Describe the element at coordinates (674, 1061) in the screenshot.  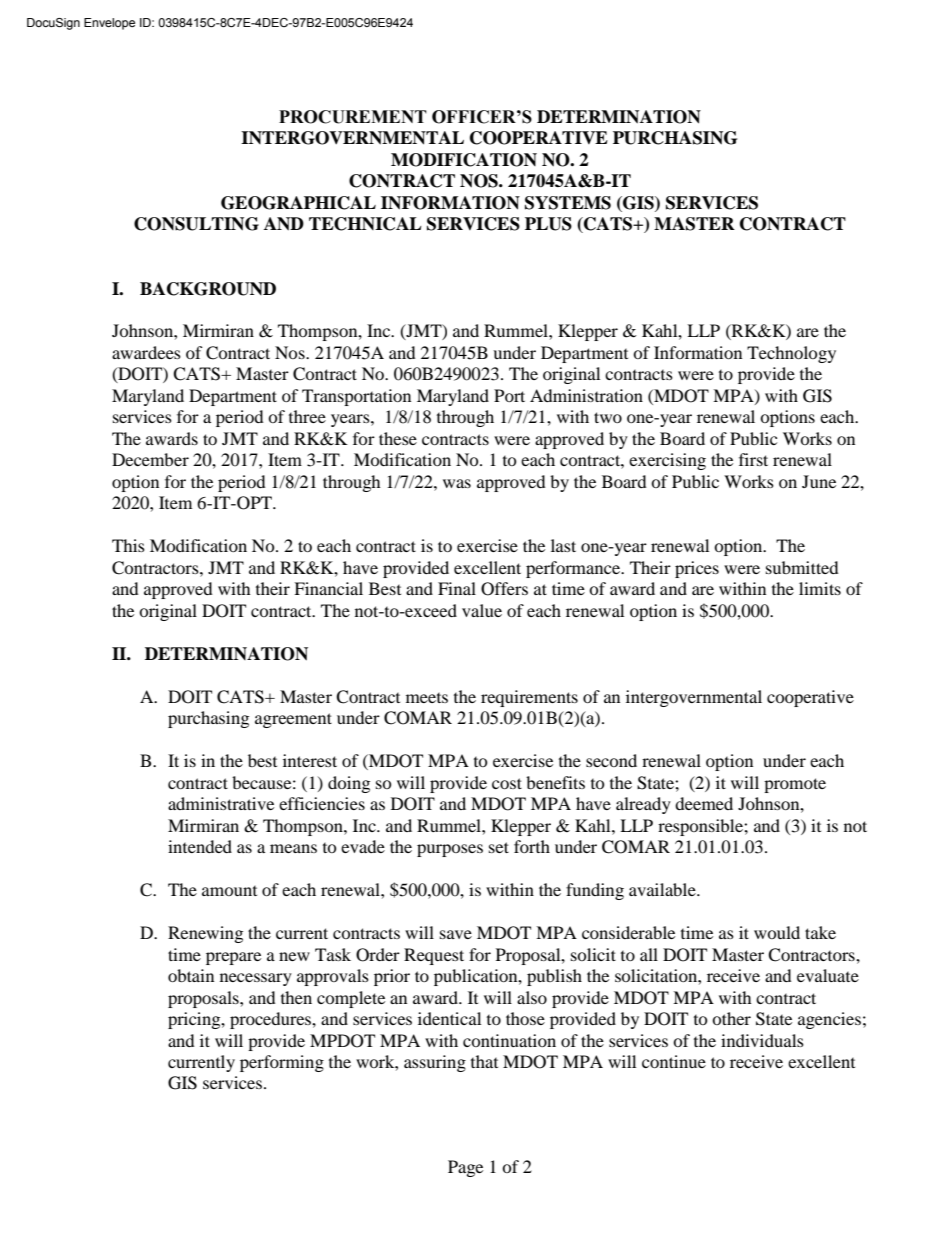
I see `continue` at that location.
